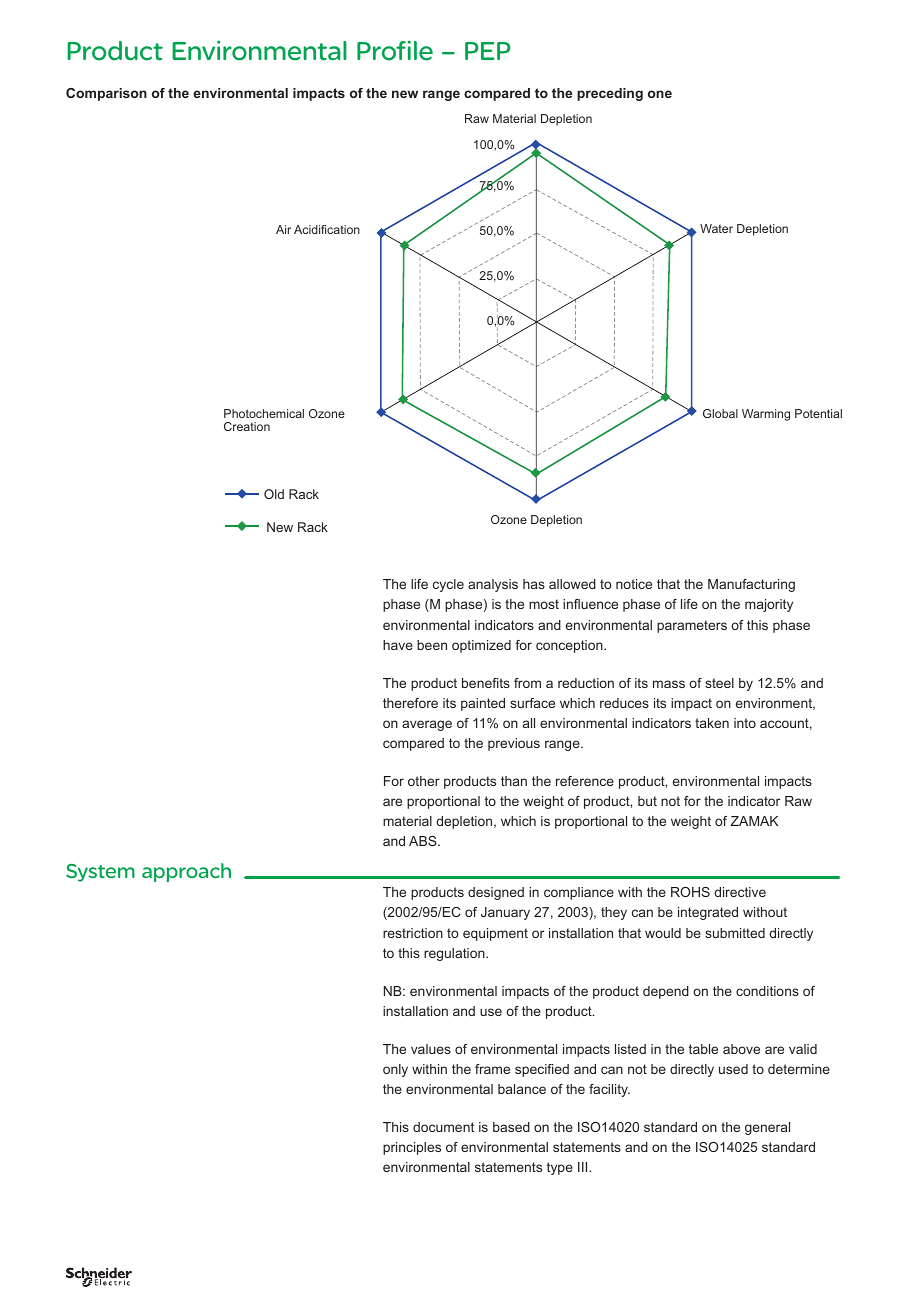 This document has height=1308, width=924. What do you see at coordinates (395, 1070) in the document?
I see `only` at bounding box center [395, 1070].
